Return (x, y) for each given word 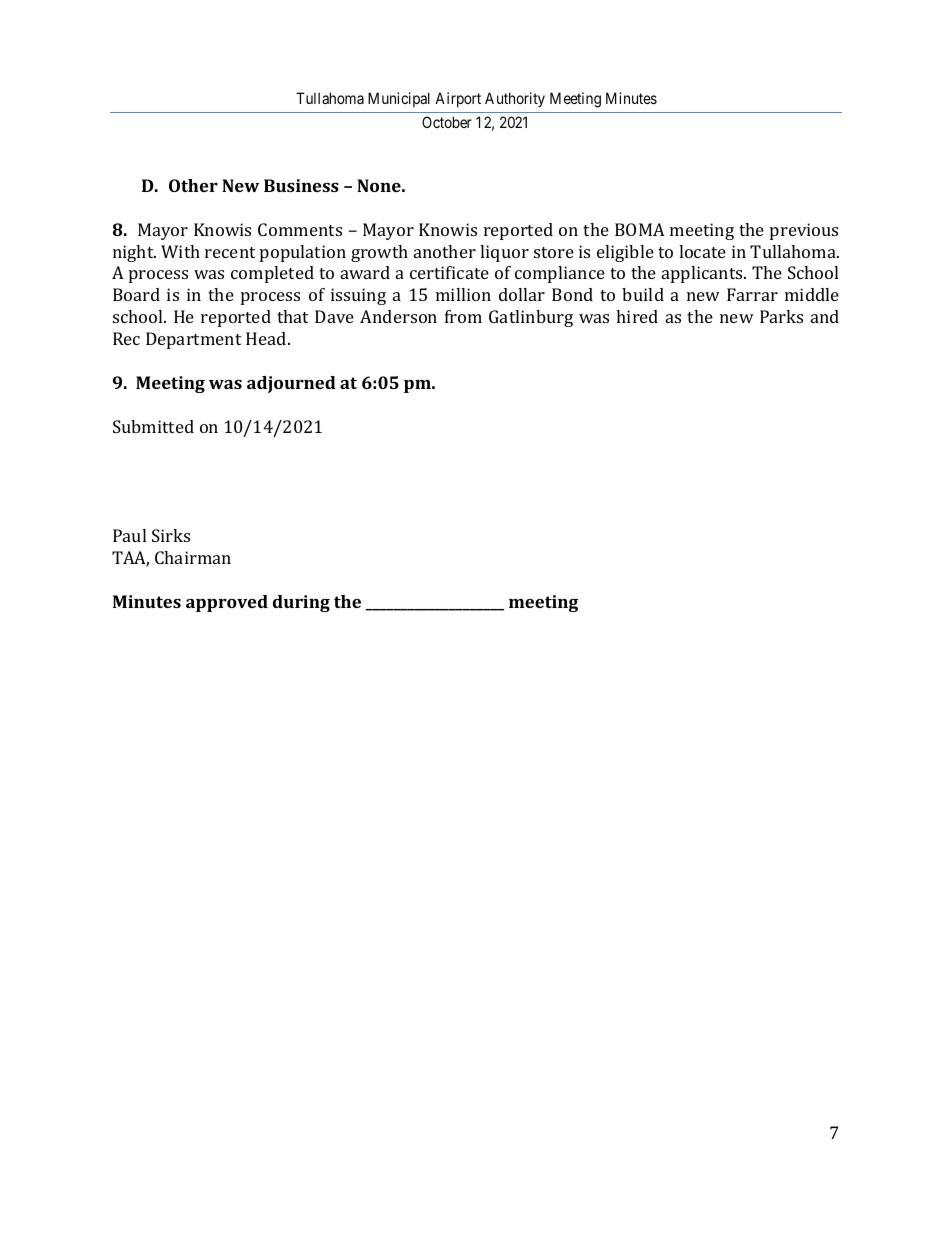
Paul (129, 535)
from (463, 316)
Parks (781, 316)
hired (637, 316)
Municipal (399, 99)
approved (227, 603)
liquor (504, 253)
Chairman (193, 557)
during (301, 603)
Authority (515, 99)
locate (702, 251)
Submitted (153, 426)
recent (230, 252)
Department (193, 340)
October (447, 122)
